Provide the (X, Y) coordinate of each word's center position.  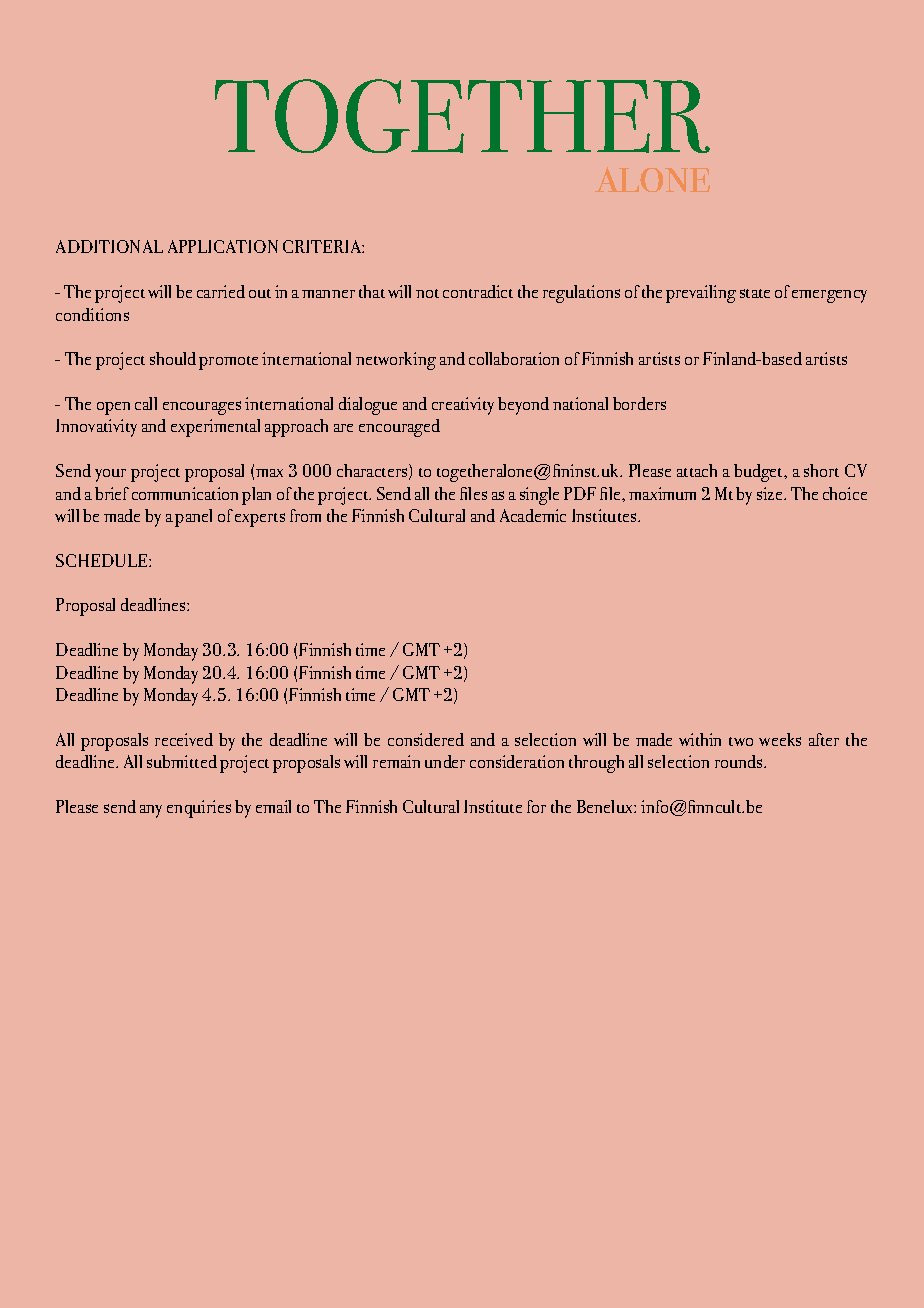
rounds (740, 761)
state (755, 293)
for (536, 806)
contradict (478, 291)
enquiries (199, 809)
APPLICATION (223, 246)
